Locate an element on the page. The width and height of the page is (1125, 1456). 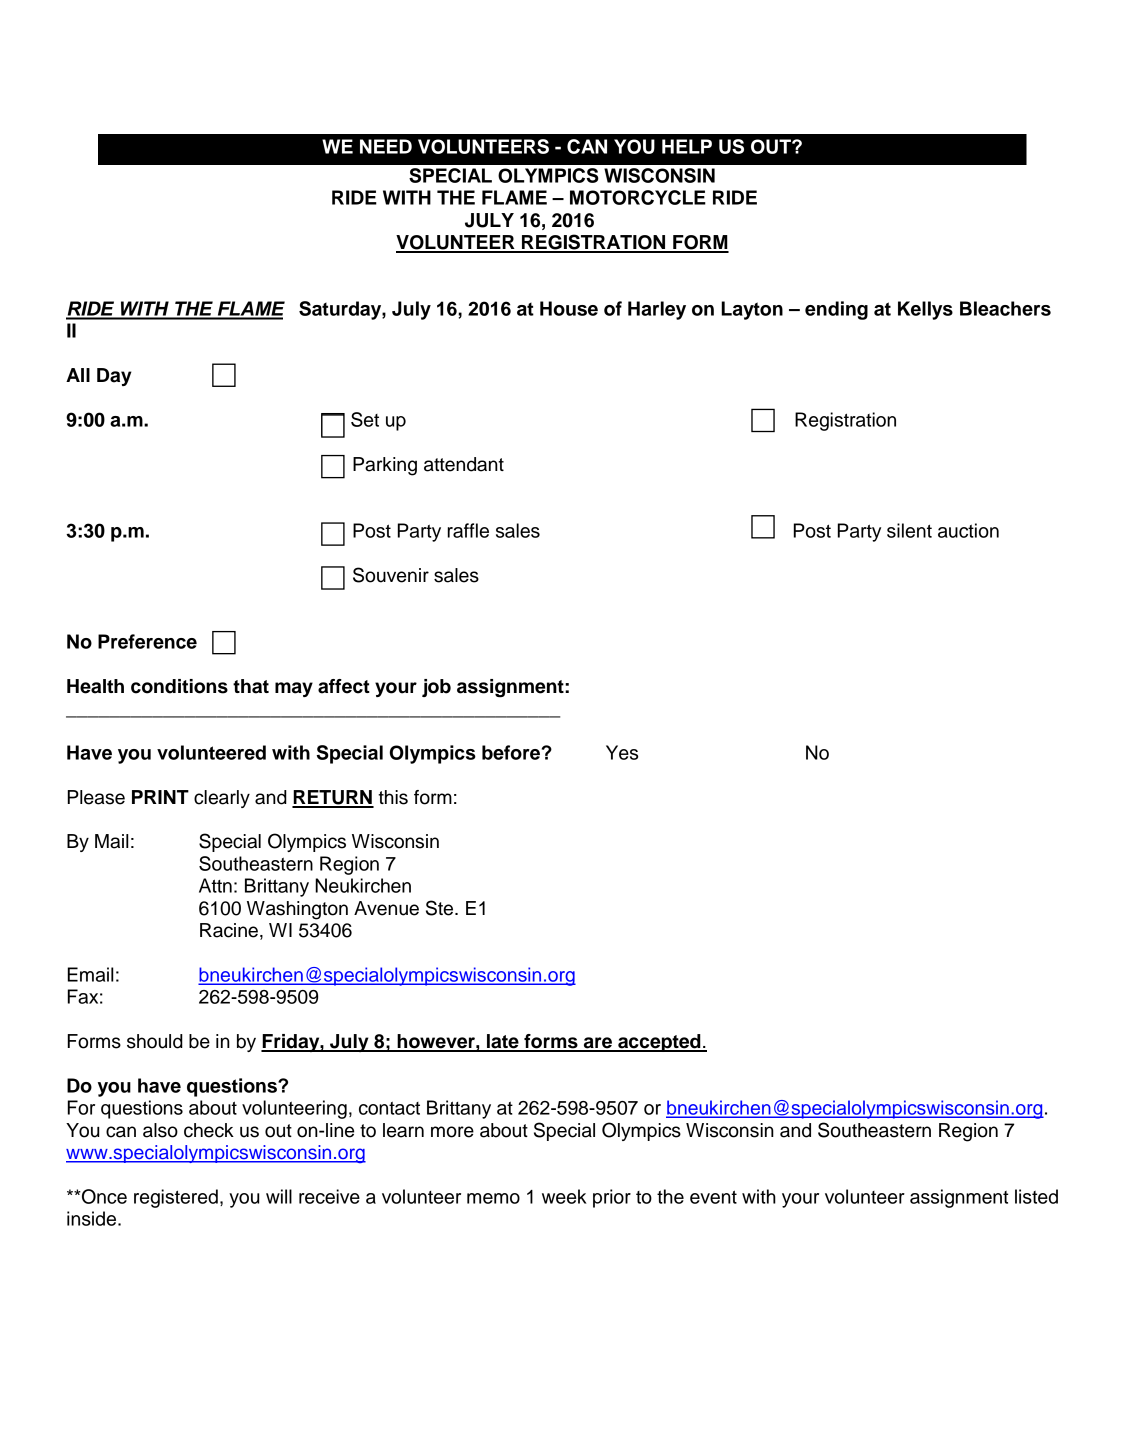
silent is located at coordinates (909, 530).
